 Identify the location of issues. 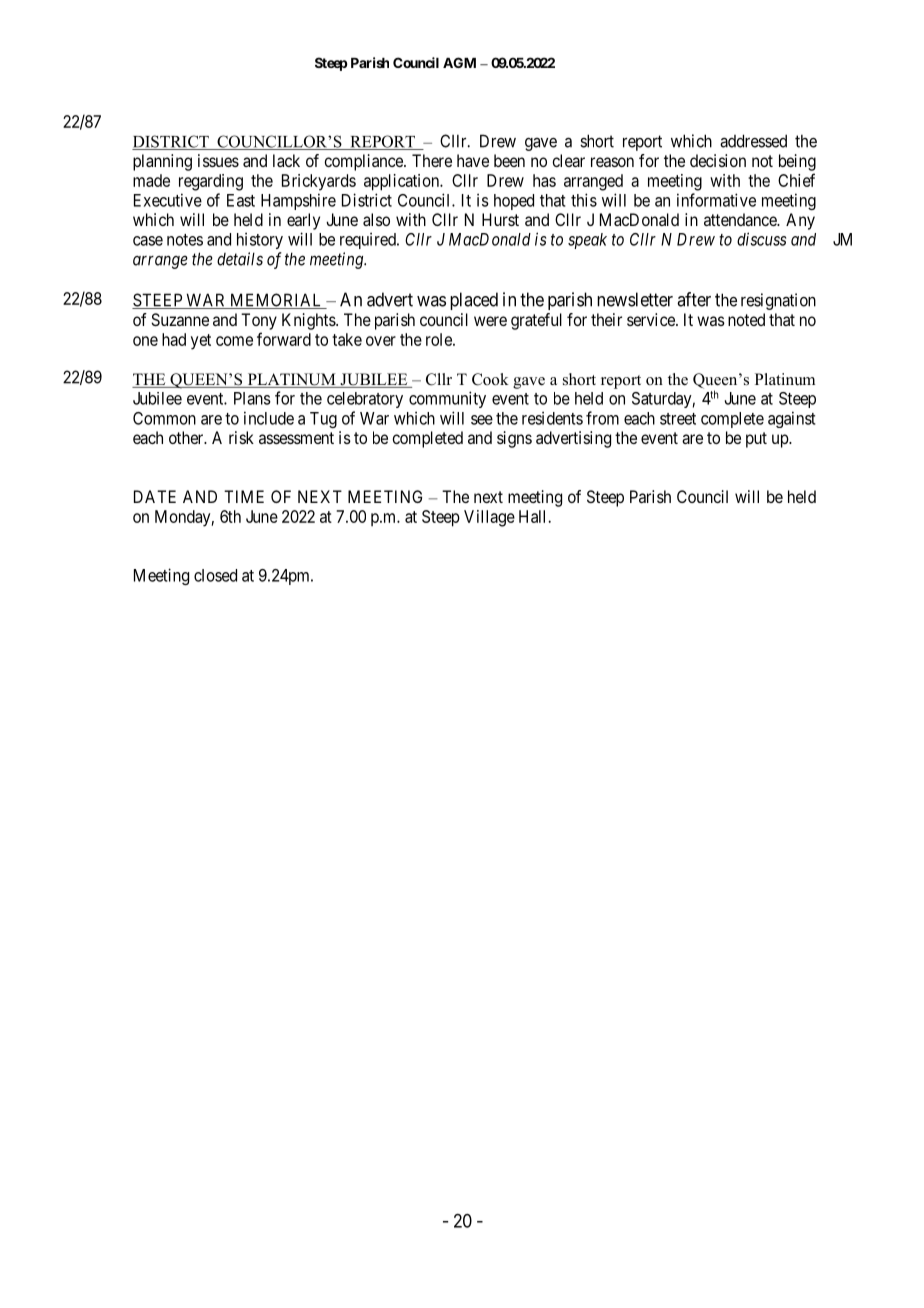
(218, 160).
